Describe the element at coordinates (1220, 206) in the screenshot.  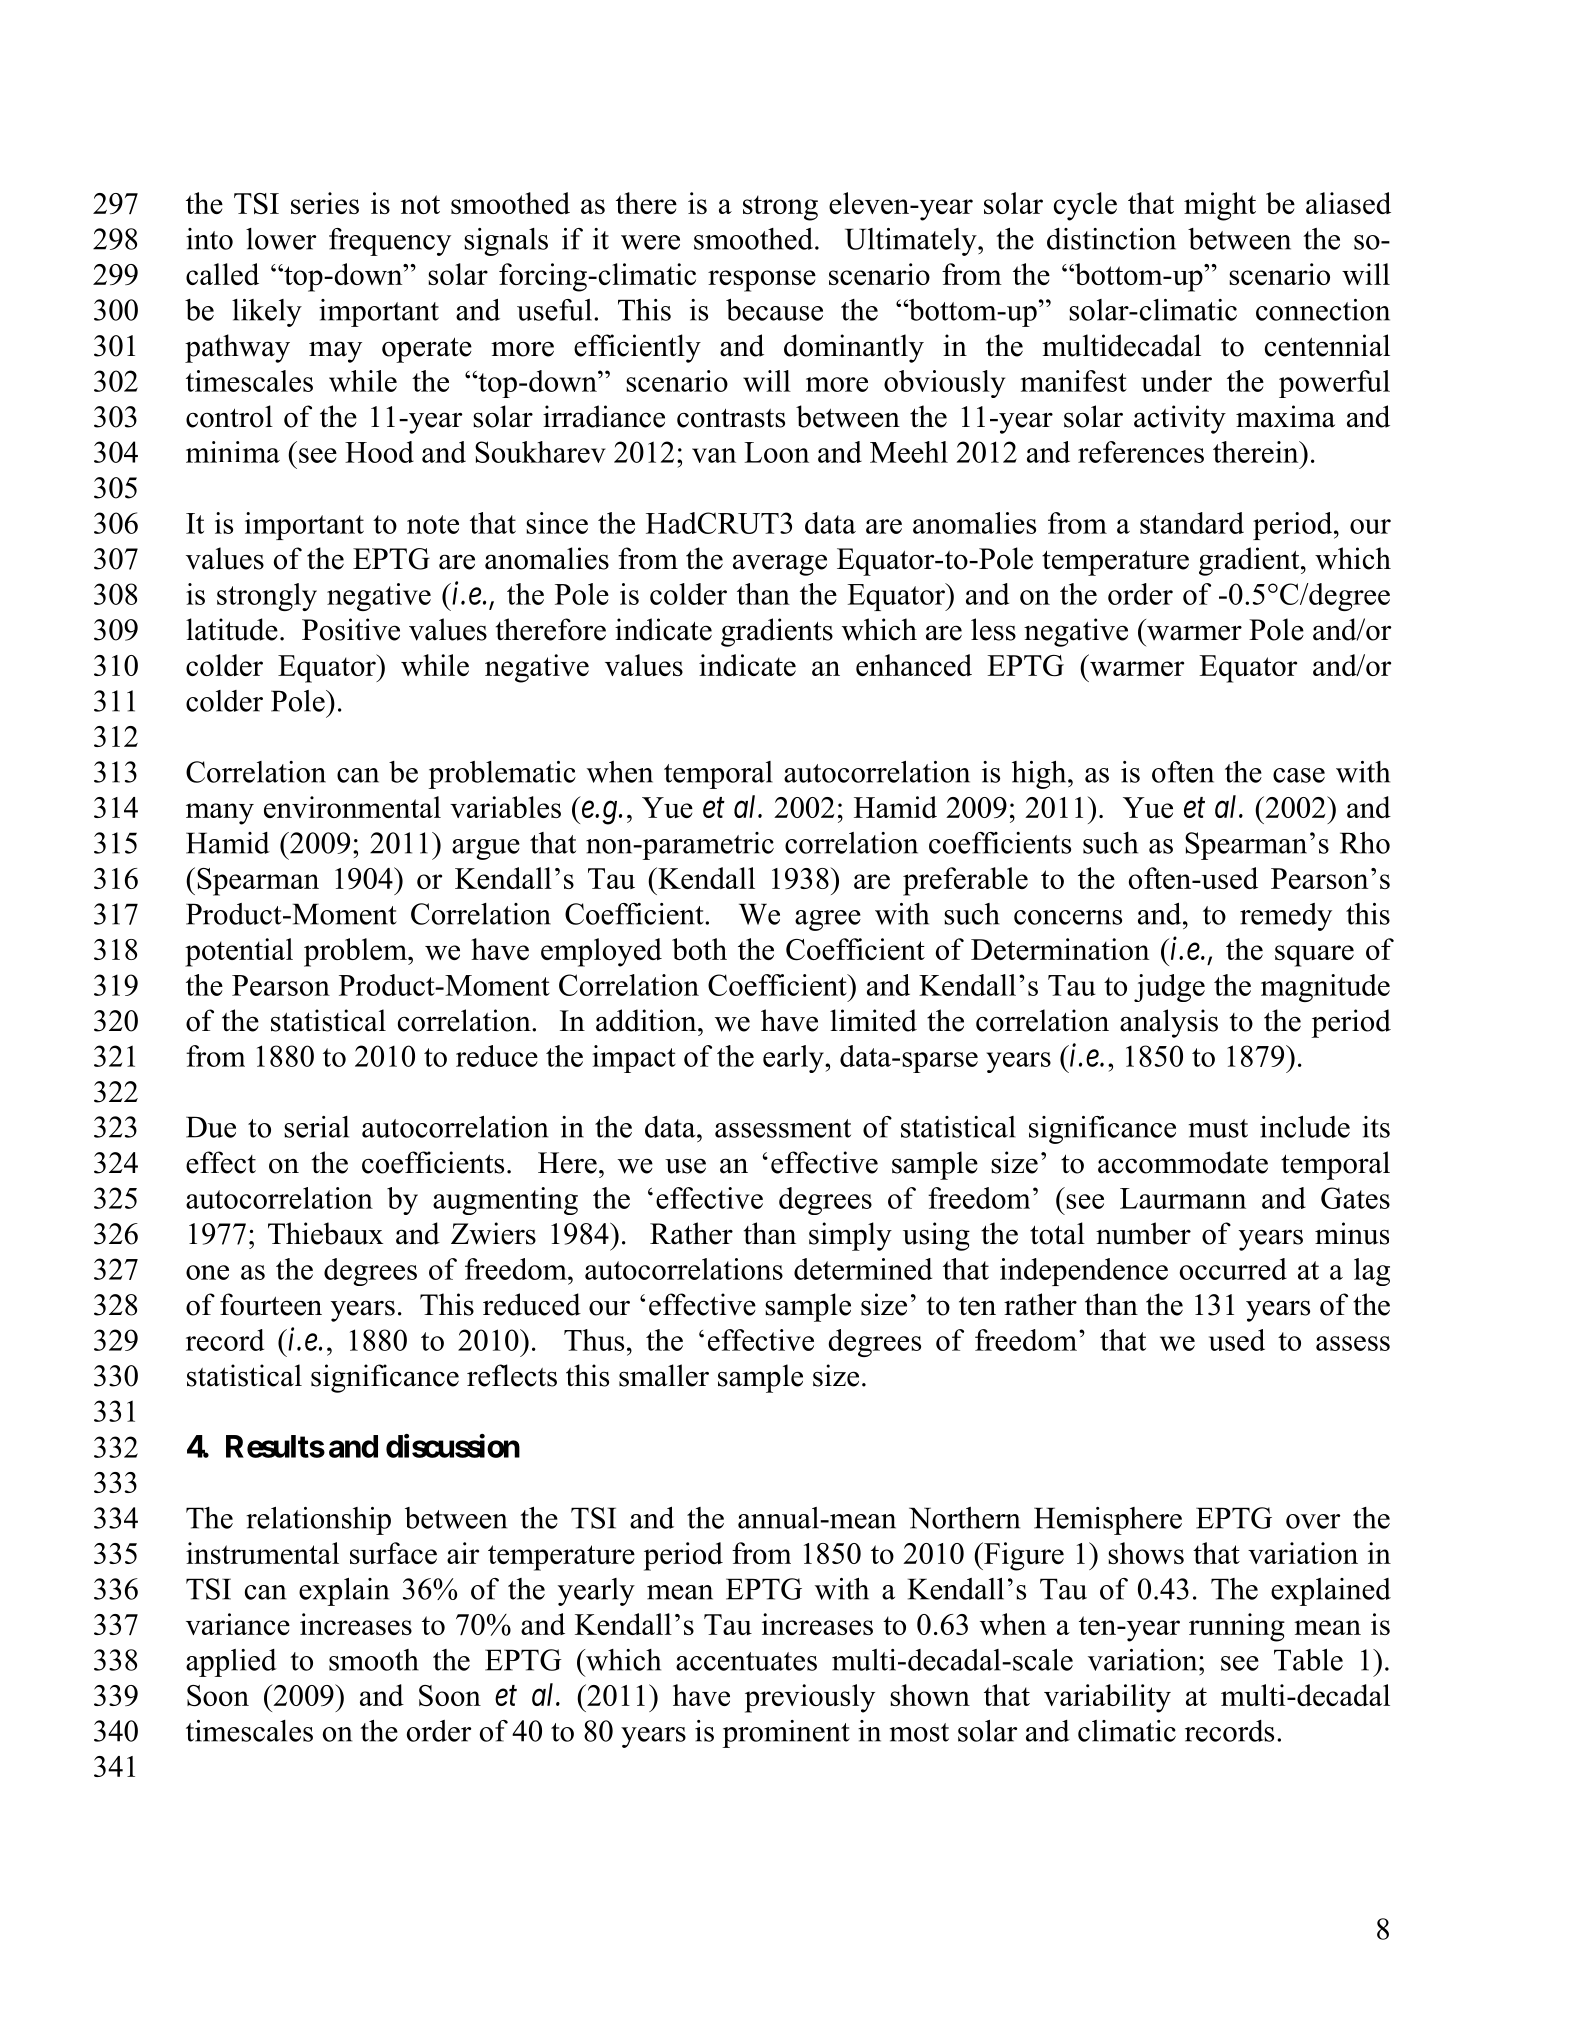
I see `might` at that location.
